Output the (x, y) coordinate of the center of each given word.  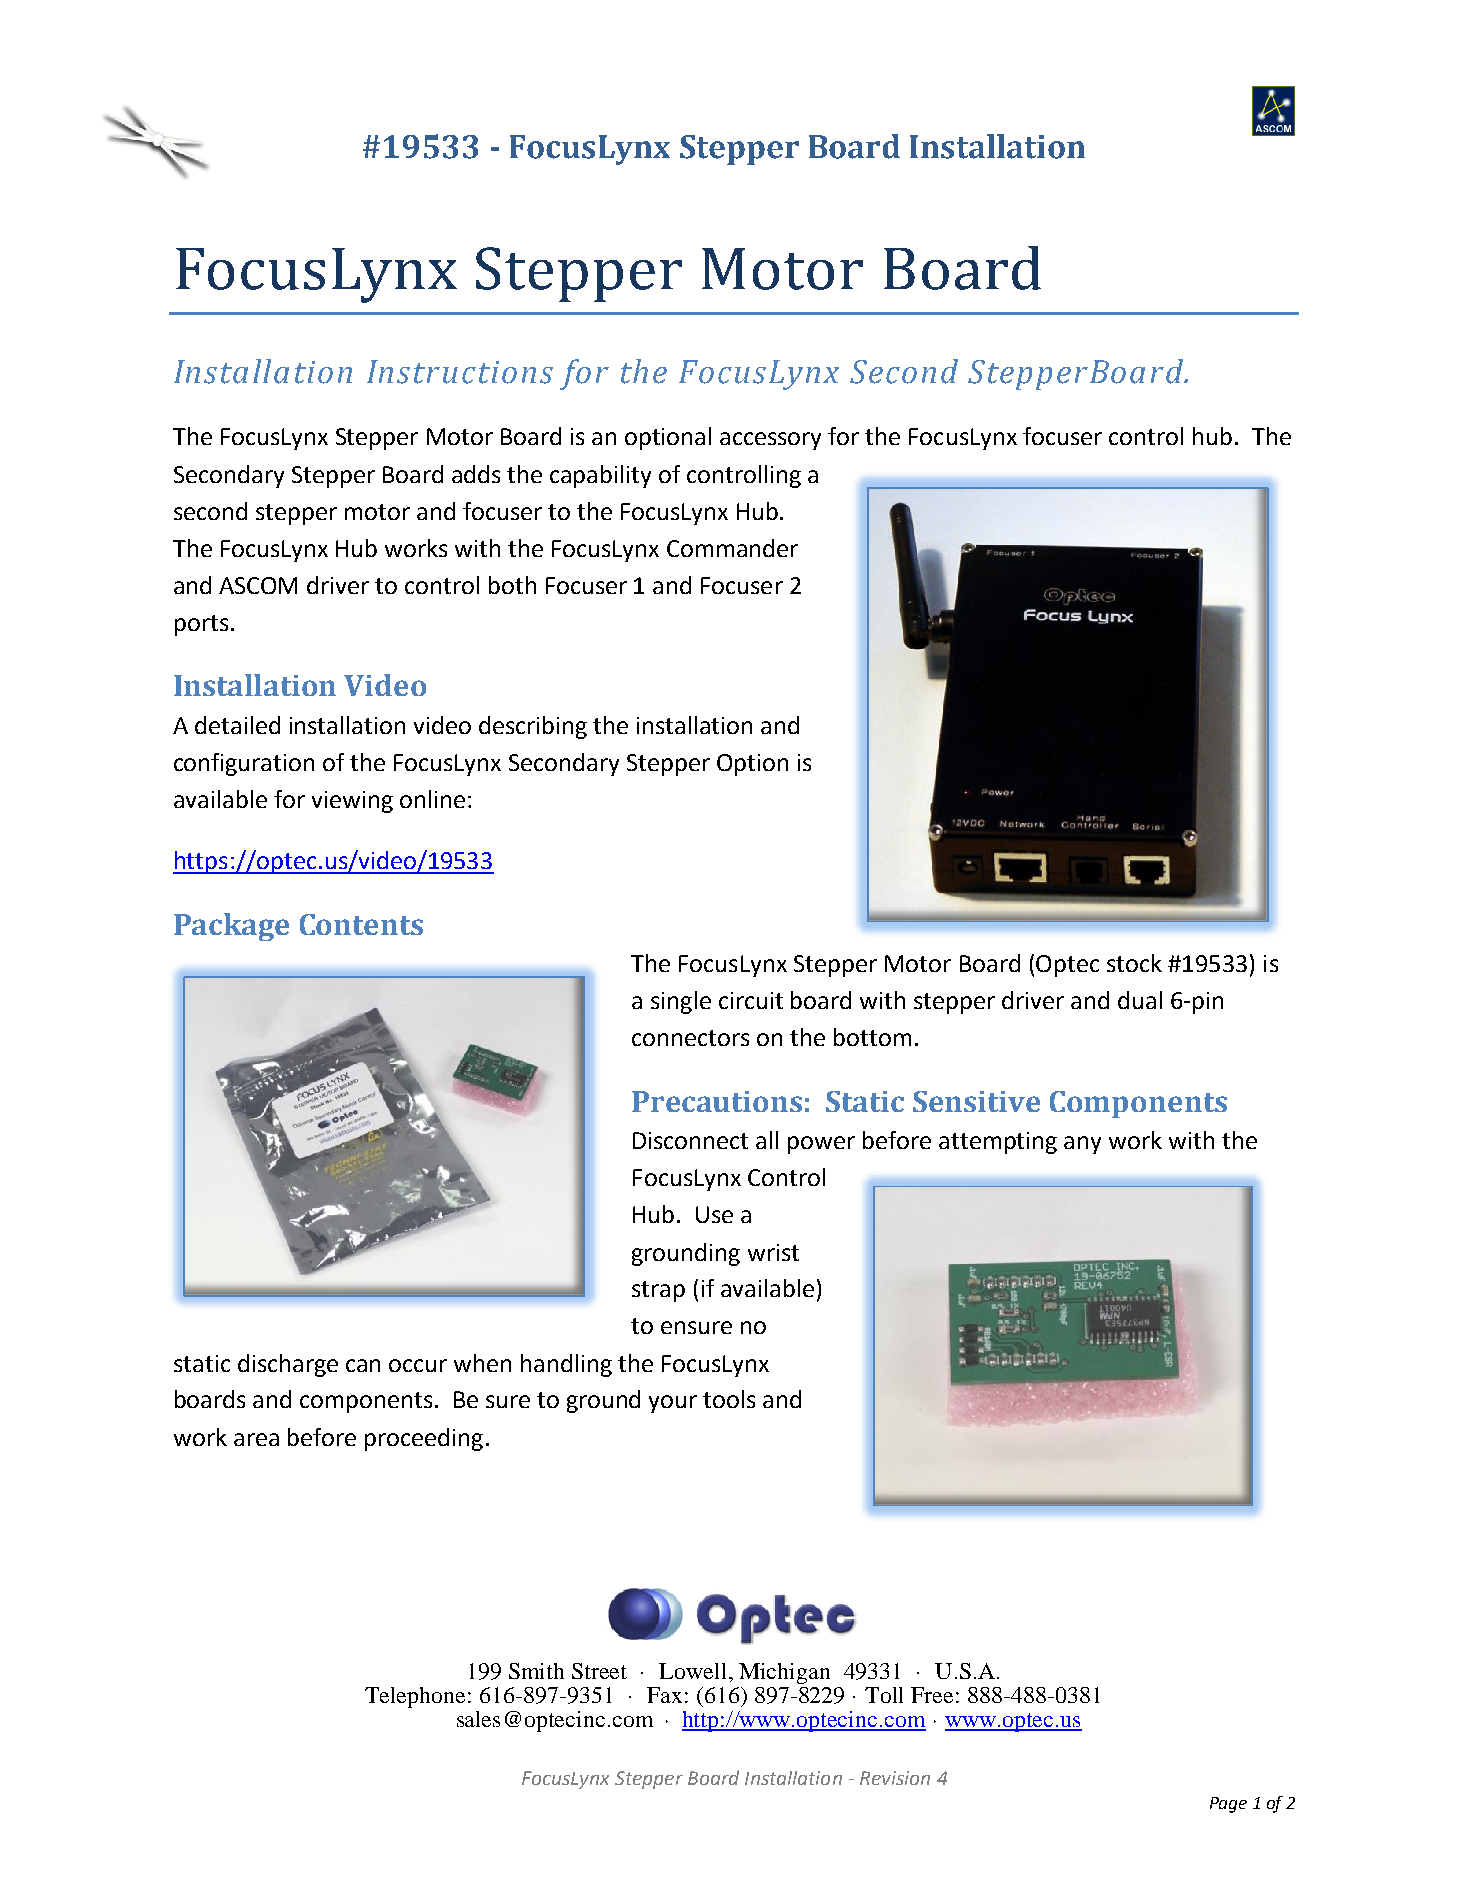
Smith (536, 1671)
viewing (352, 802)
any (1082, 1145)
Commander (732, 548)
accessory (770, 441)
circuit (751, 1000)
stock (1134, 963)
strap (658, 1291)
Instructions (460, 372)
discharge (288, 1365)
